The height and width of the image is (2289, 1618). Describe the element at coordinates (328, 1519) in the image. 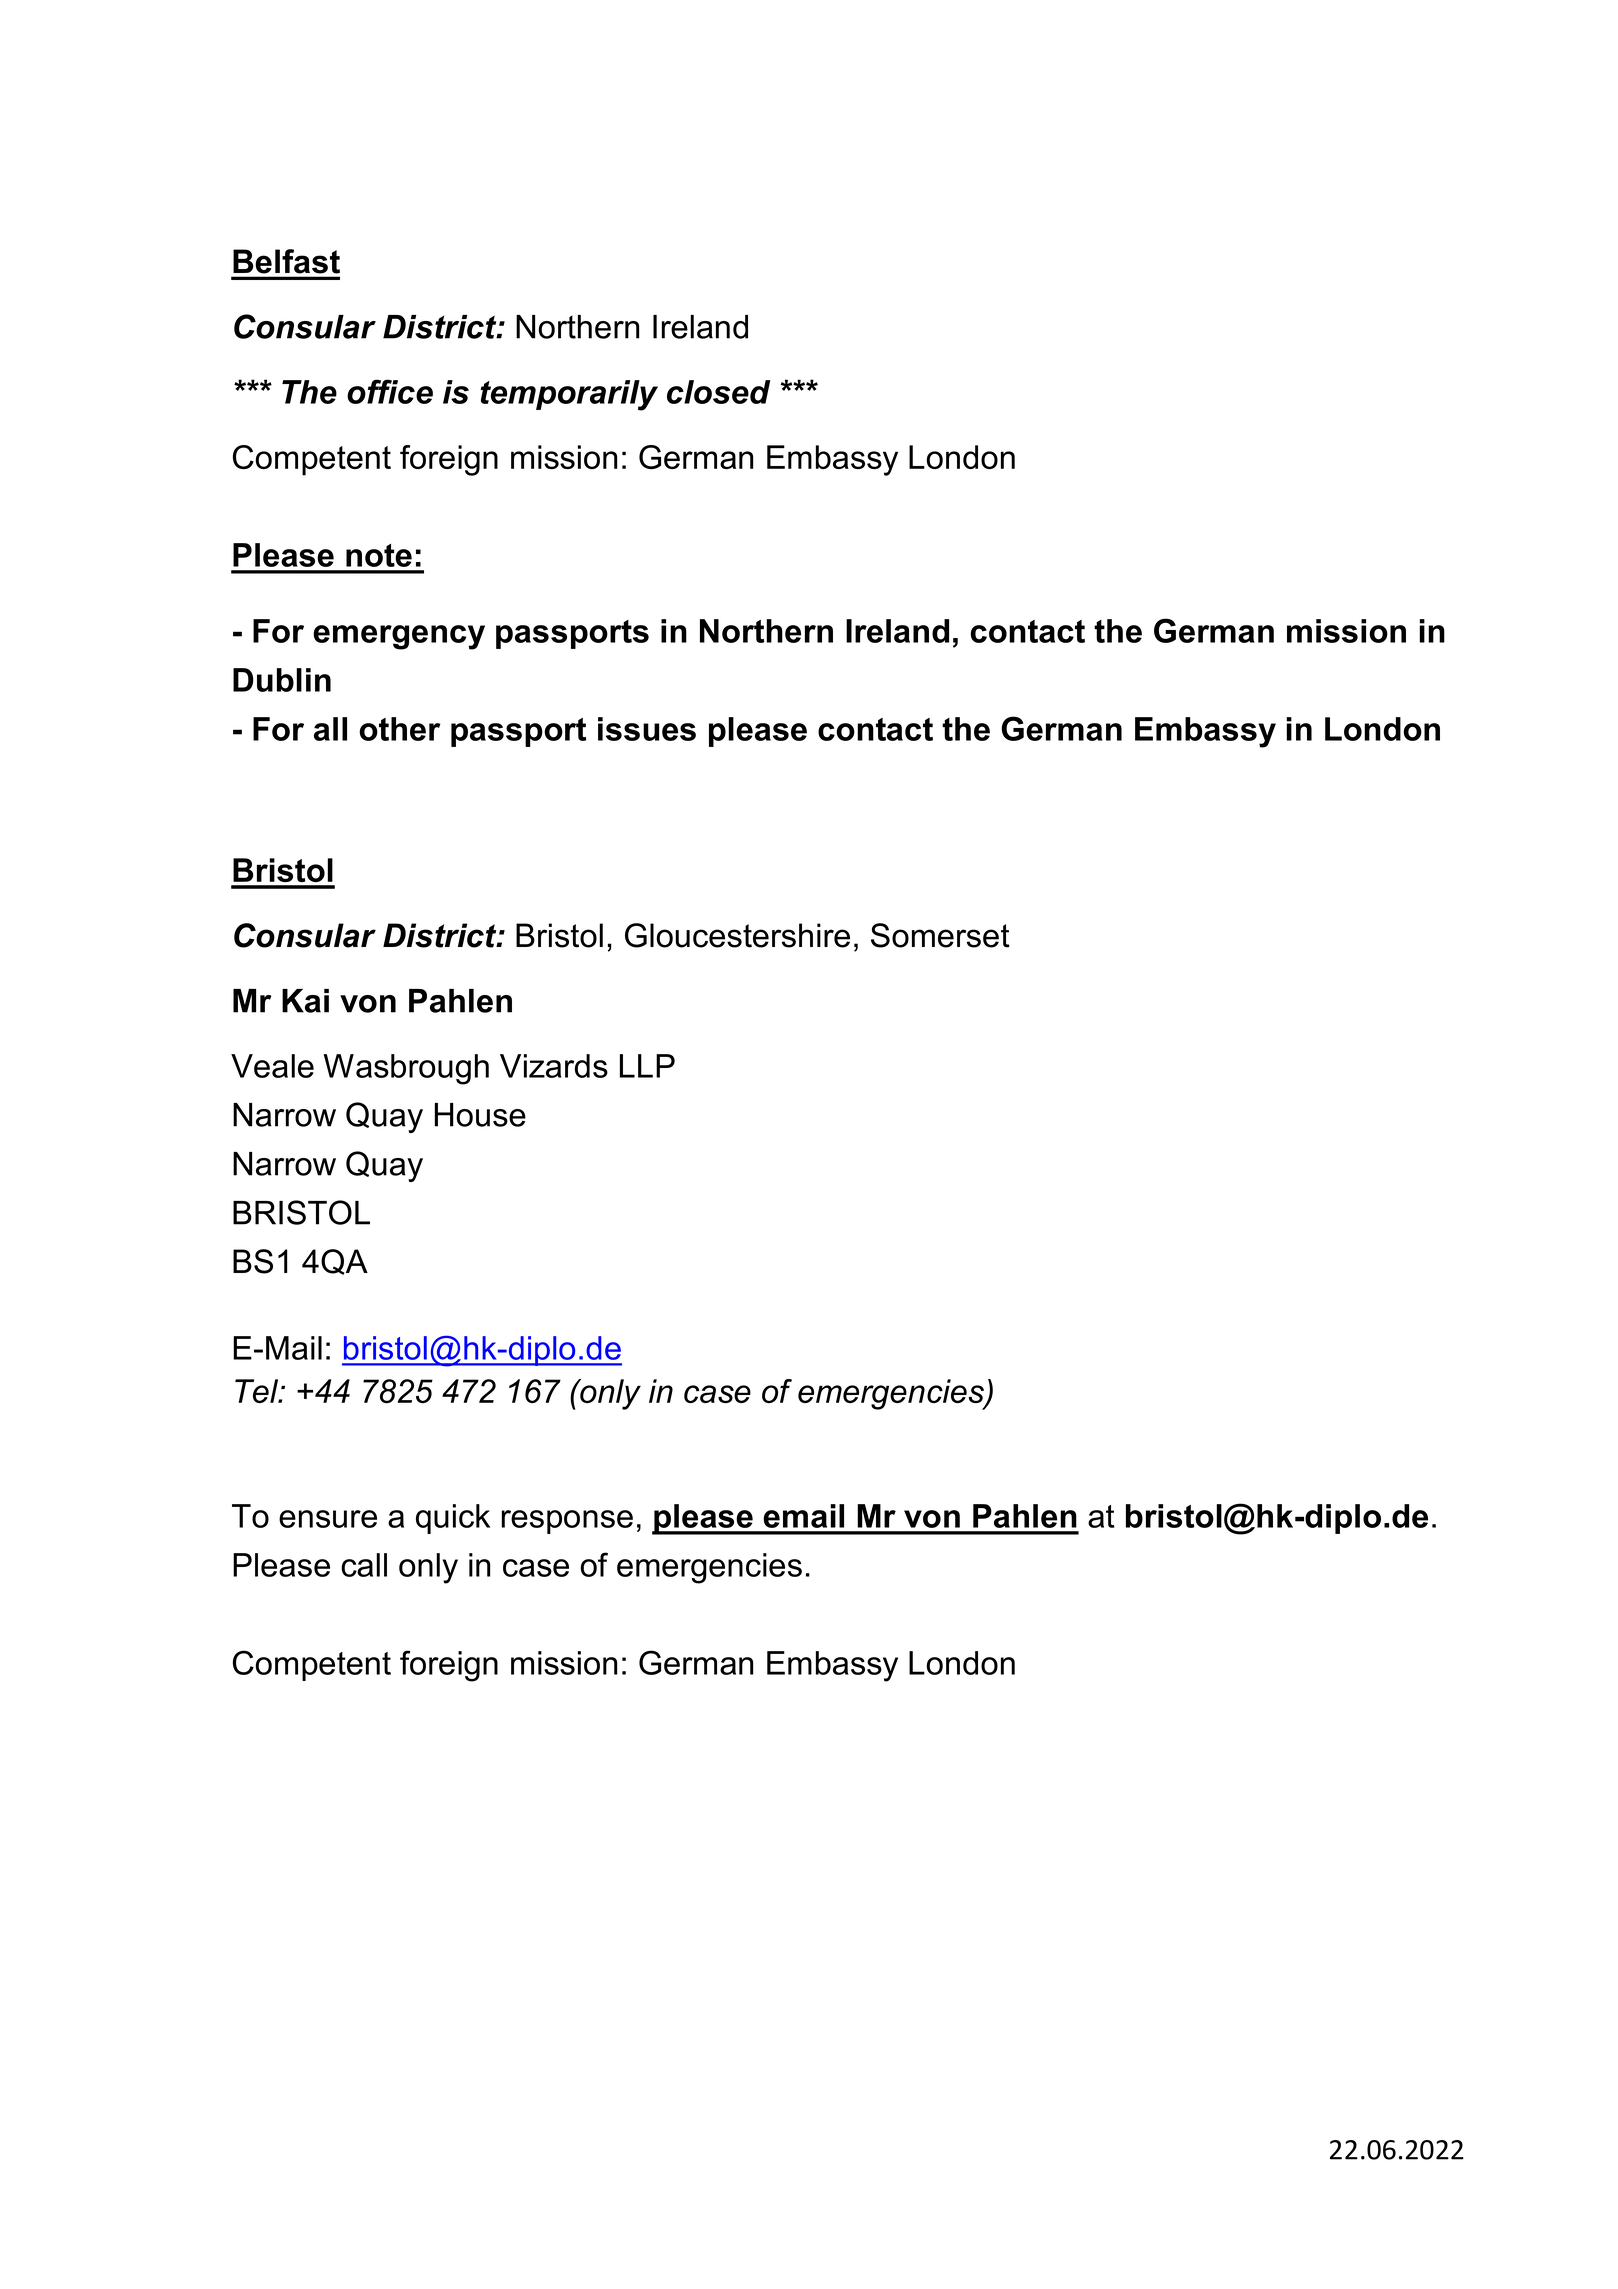

I see `ensure` at that location.
